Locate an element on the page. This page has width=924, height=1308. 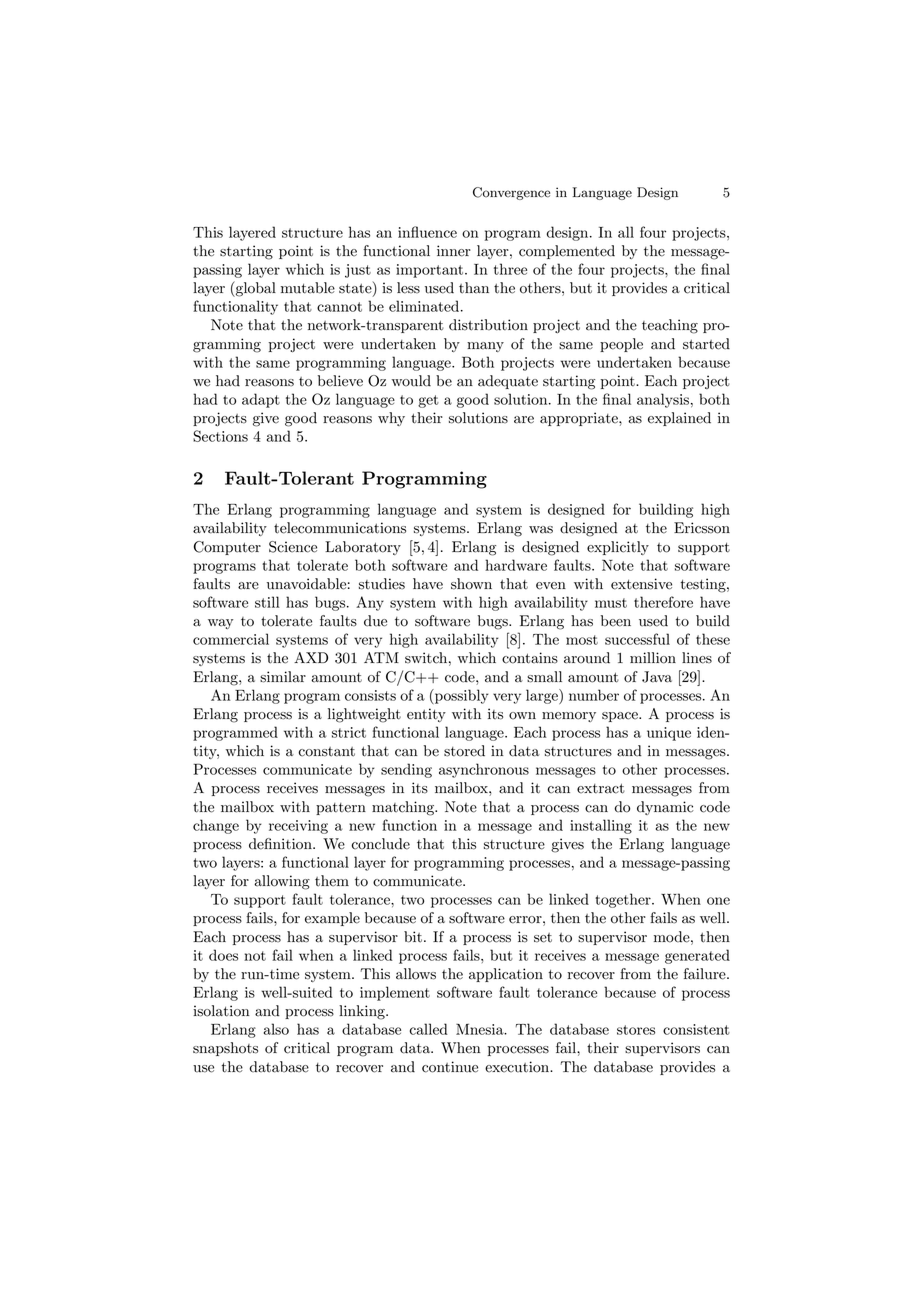
also is located at coordinates (276, 1029).
